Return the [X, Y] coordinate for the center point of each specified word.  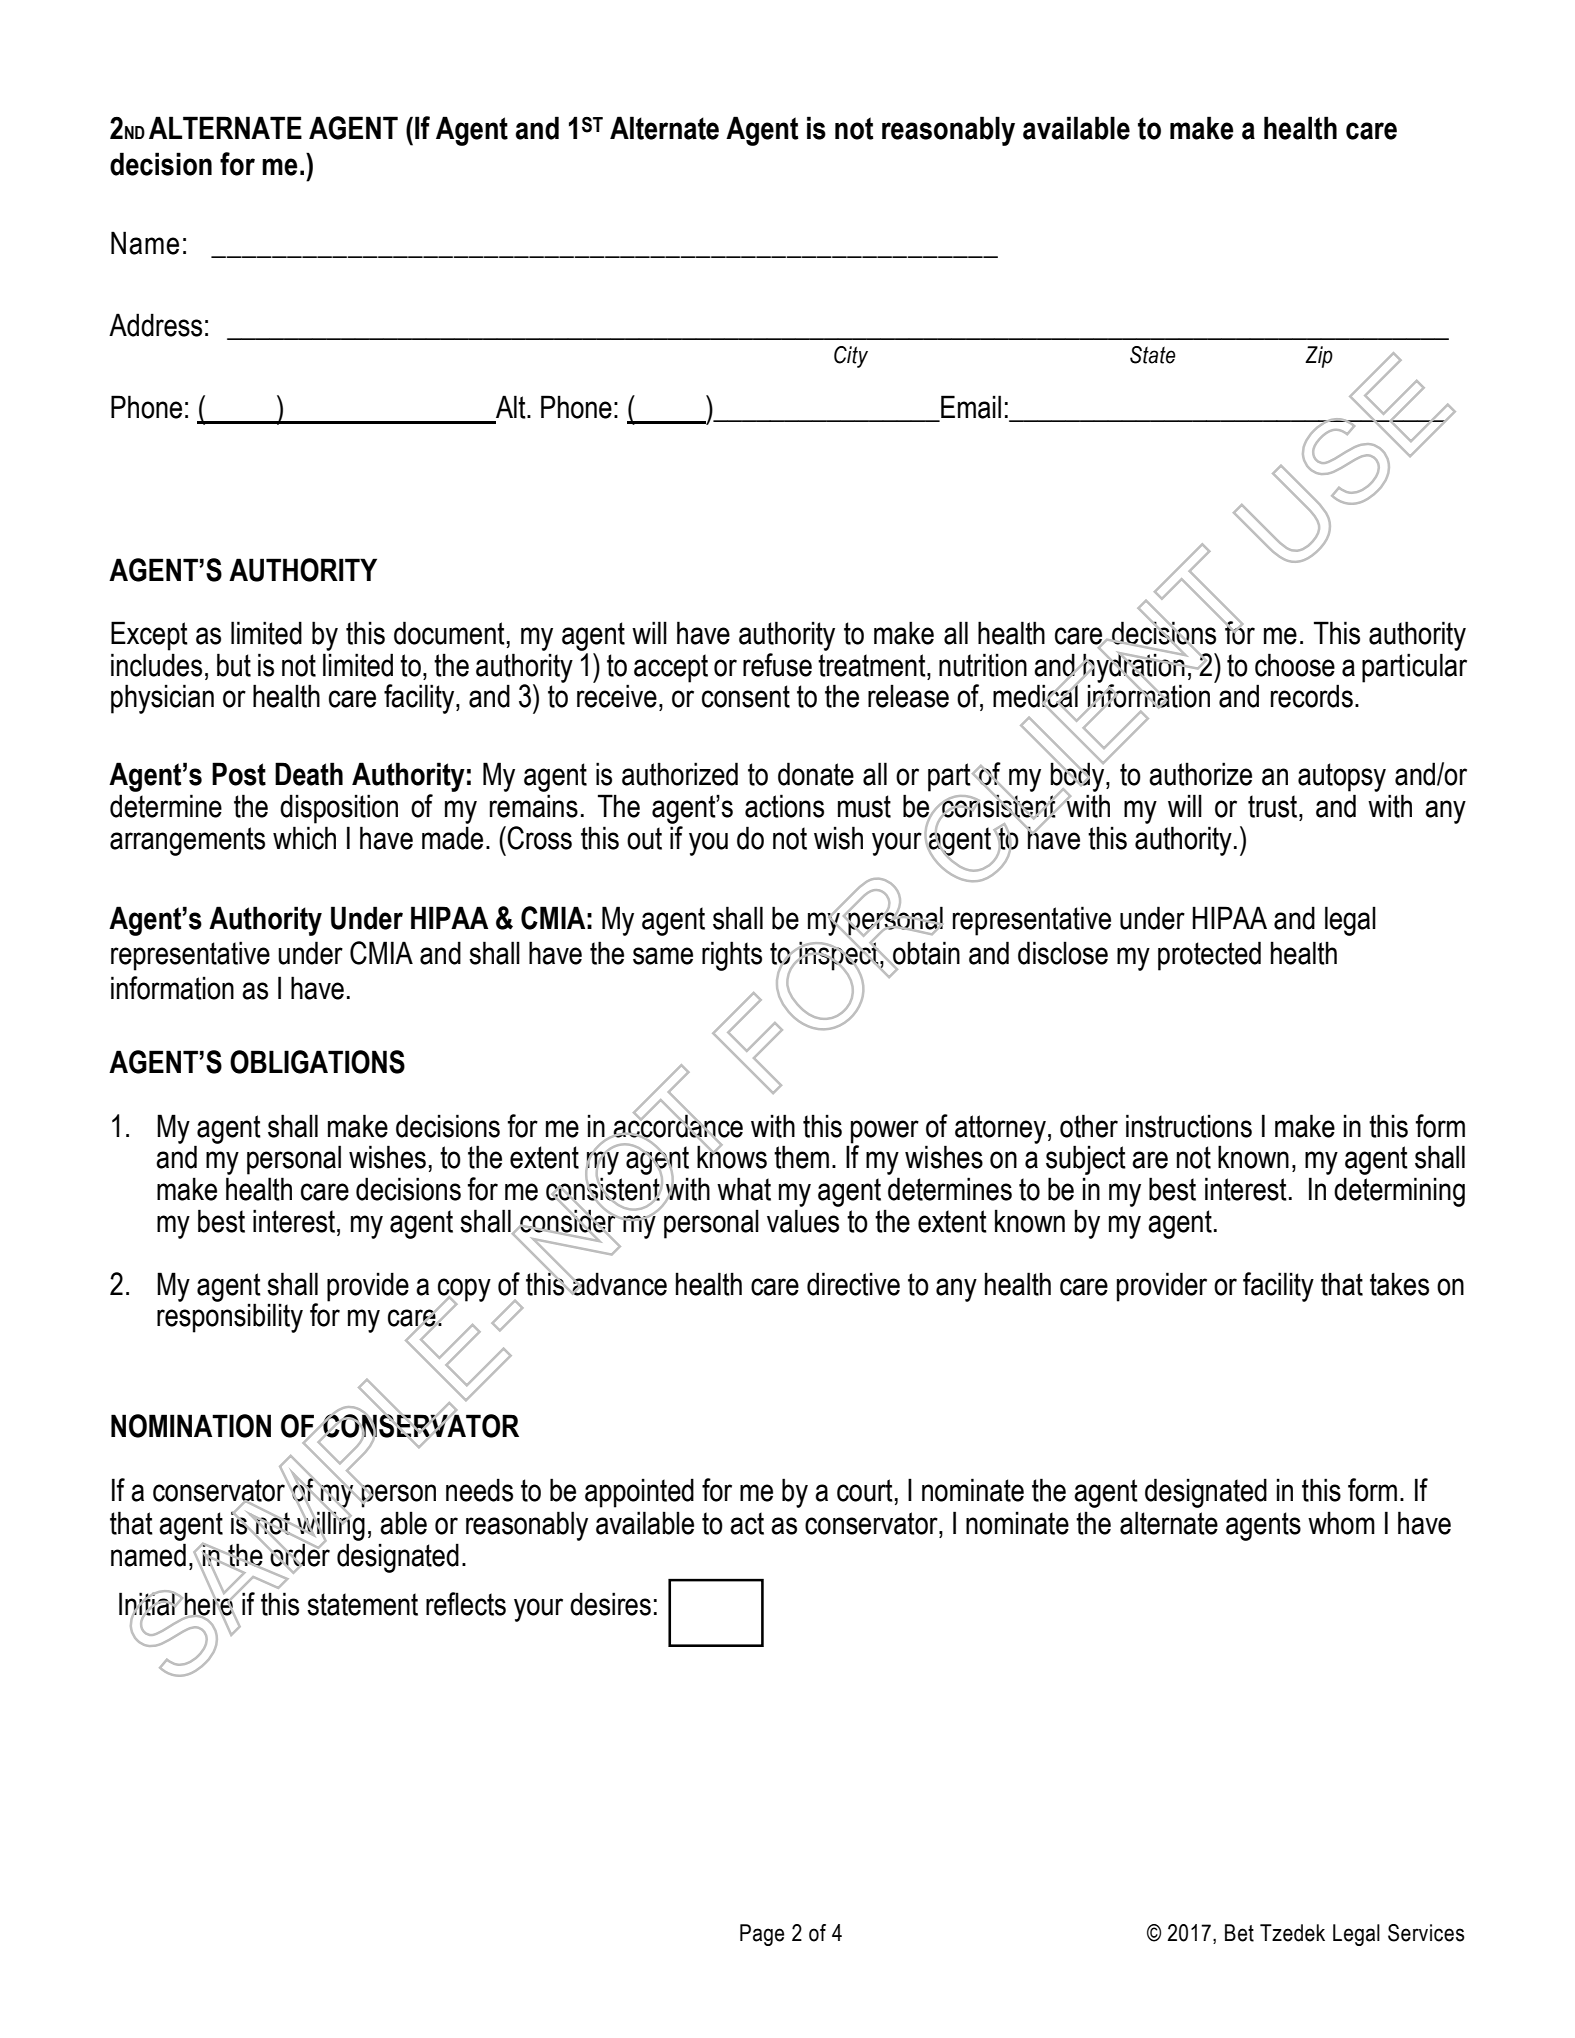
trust [1274, 806]
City [851, 357]
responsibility [230, 1318]
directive [853, 1284]
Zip [1319, 357]
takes [1399, 1284]
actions [784, 806]
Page [762, 1935]
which [304, 838]
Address [155, 325]
